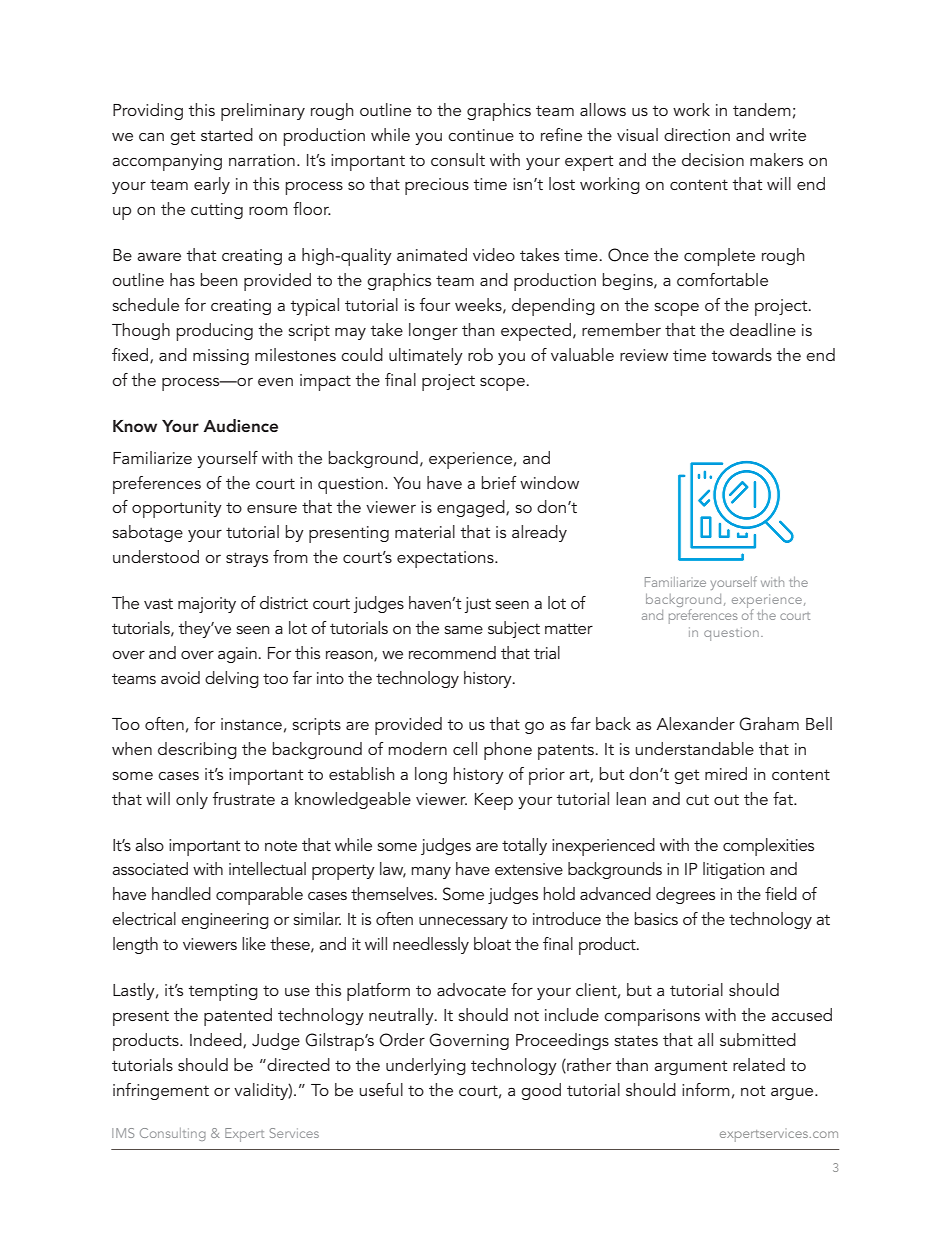  I want to click on inform, so click(706, 1089).
